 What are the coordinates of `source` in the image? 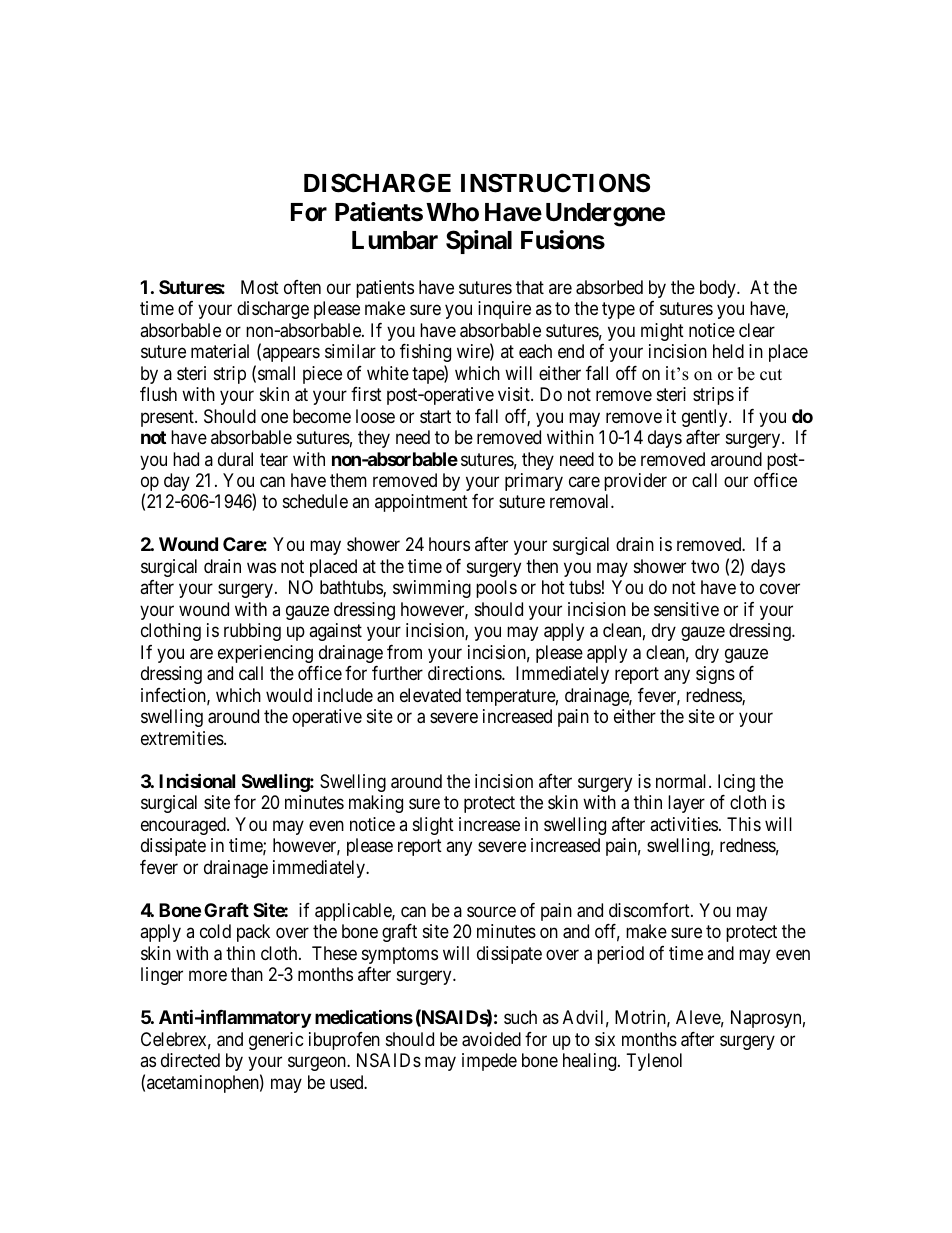 It's located at (491, 911).
